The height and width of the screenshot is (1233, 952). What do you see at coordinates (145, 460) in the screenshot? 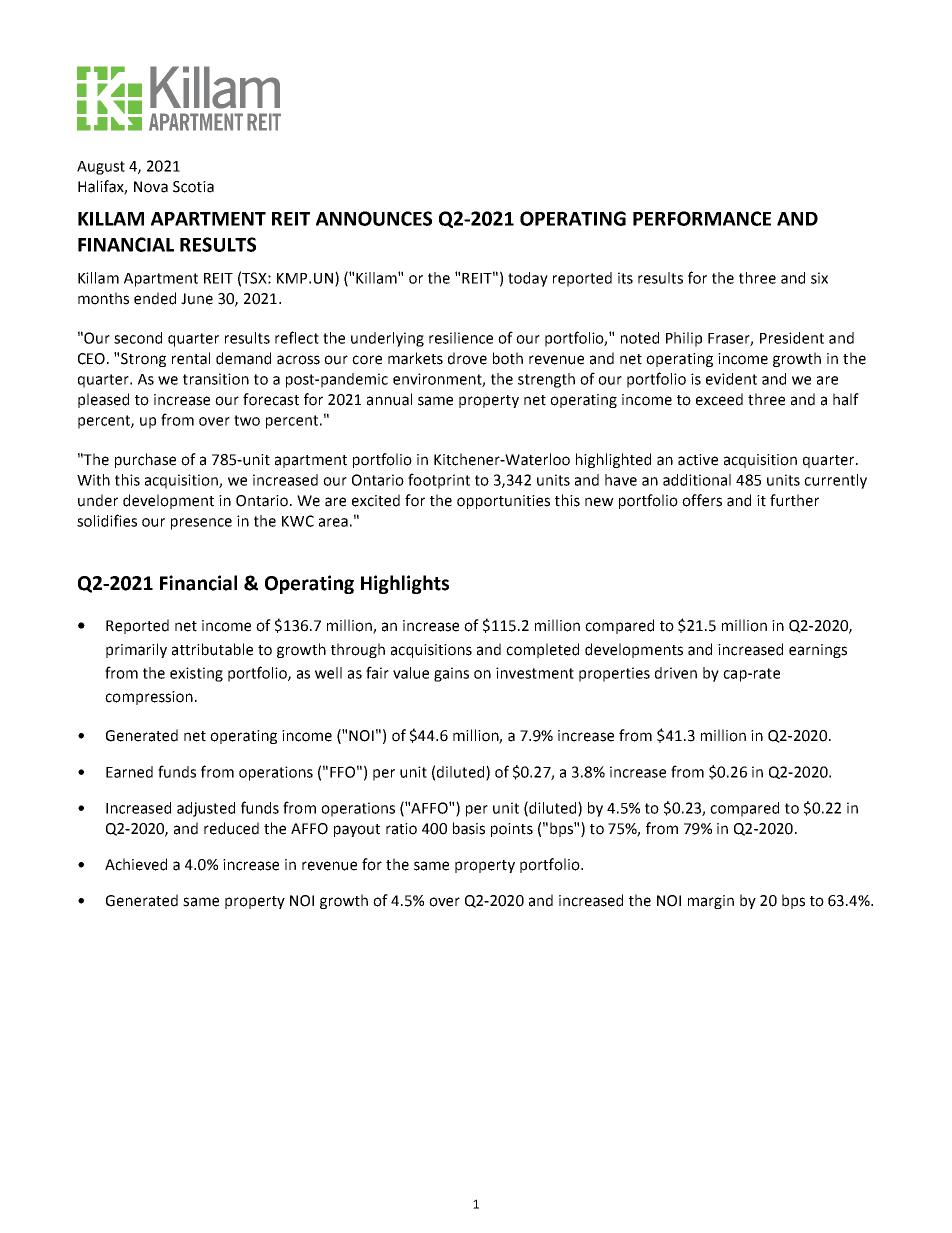
I see `purchase` at bounding box center [145, 460].
